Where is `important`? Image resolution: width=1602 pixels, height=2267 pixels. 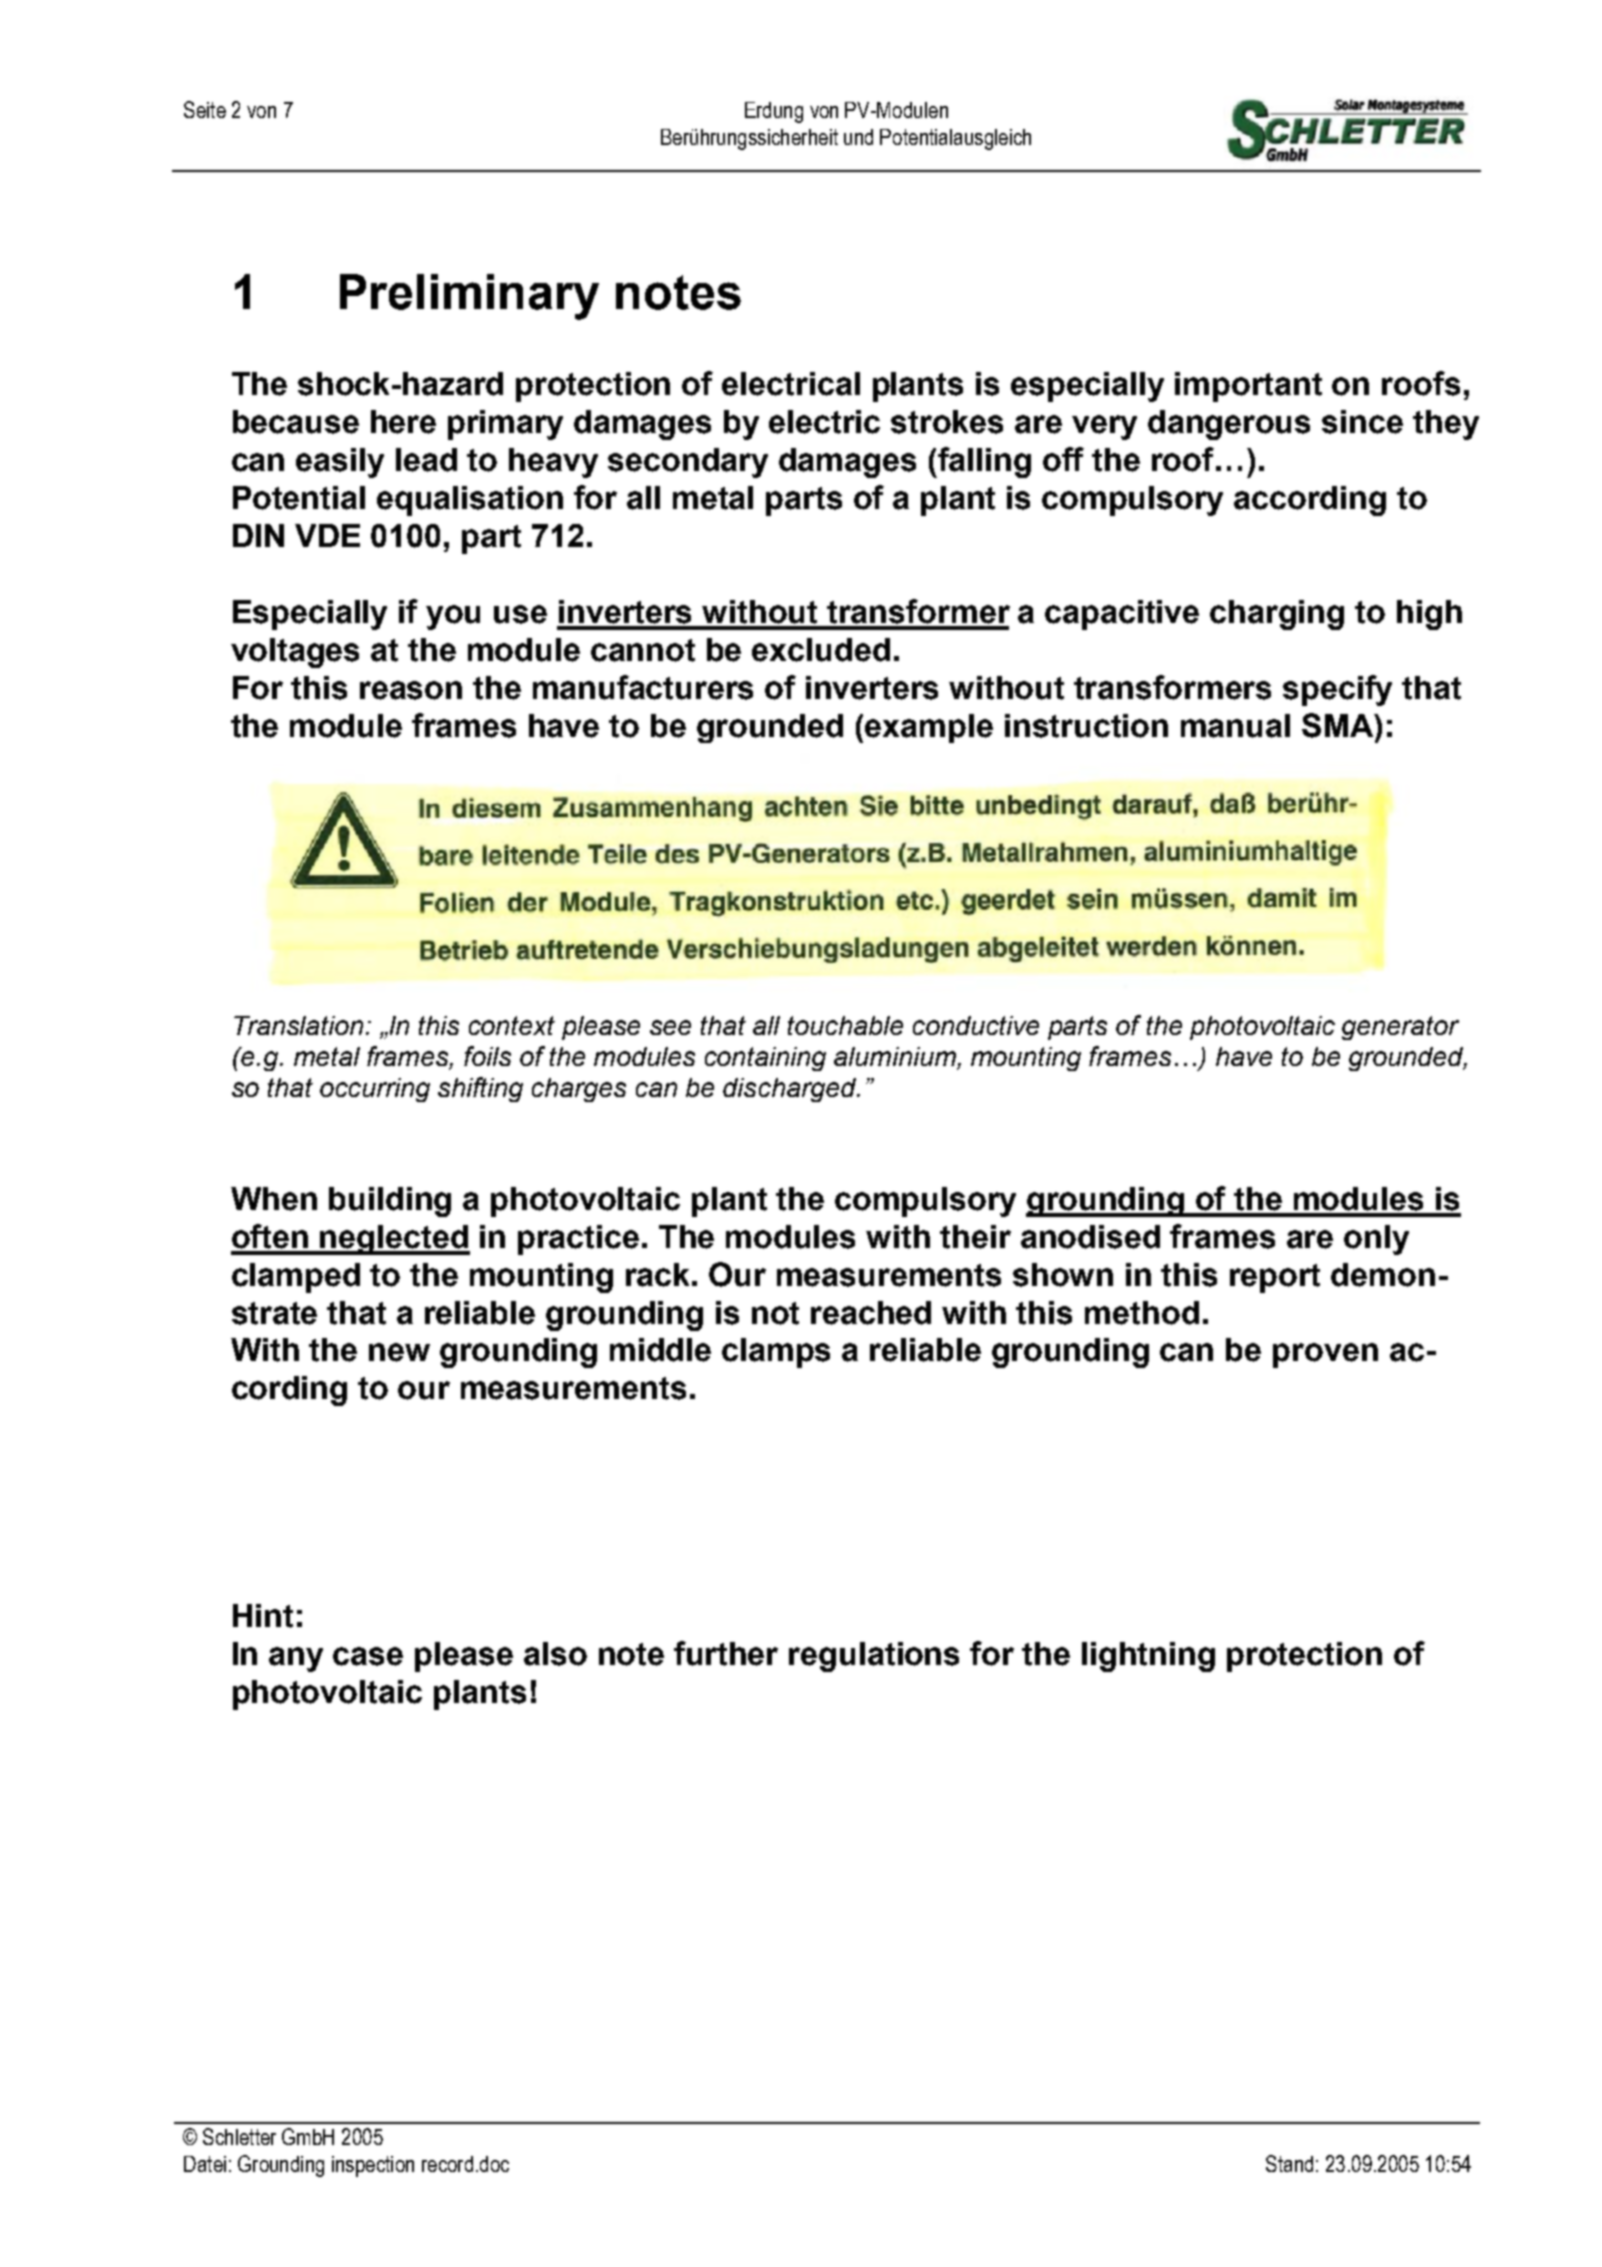 important is located at coordinates (1248, 387).
